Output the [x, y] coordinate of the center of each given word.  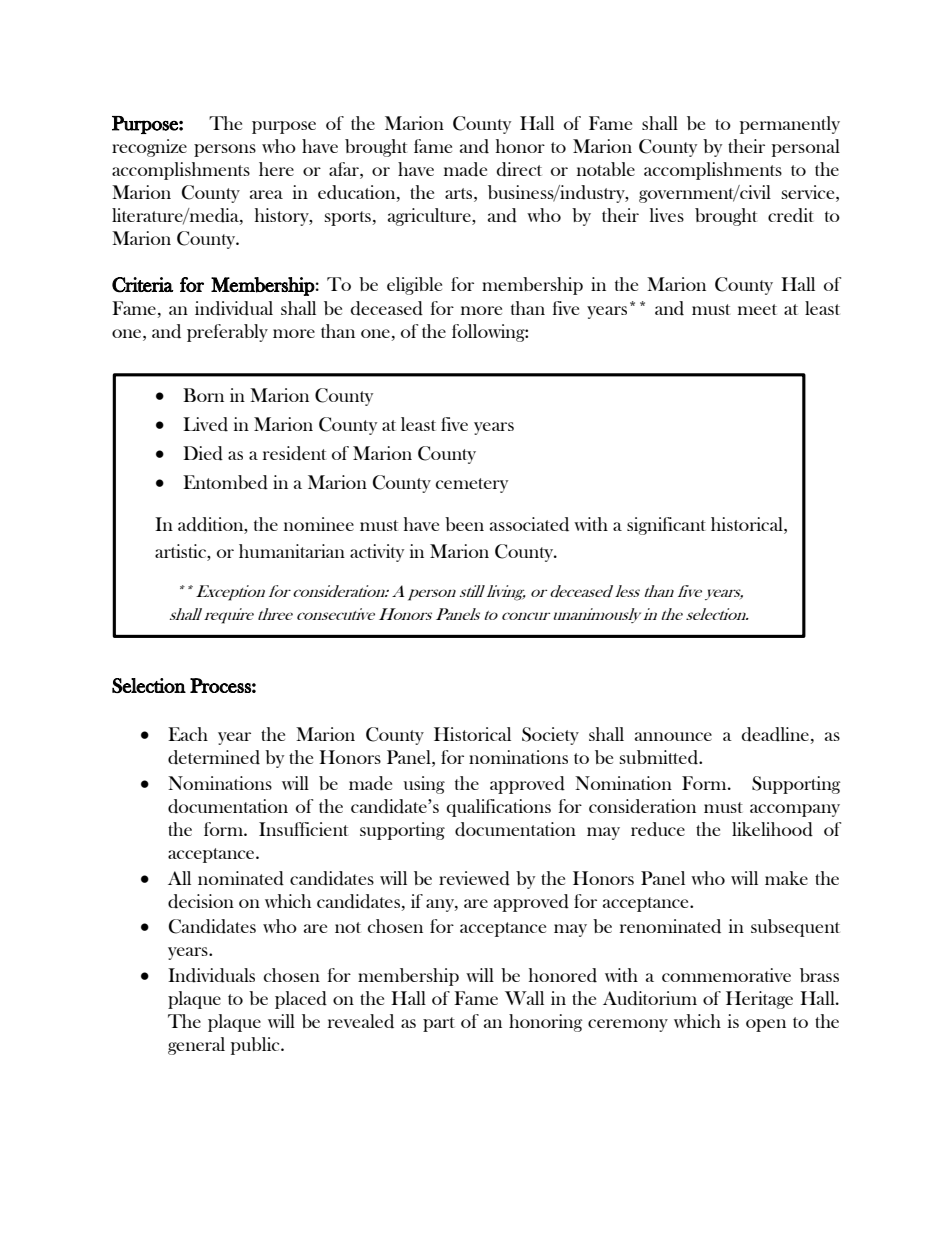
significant [666, 526]
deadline [775, 734]
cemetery [472, 485]
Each [188, 734]
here [276, 169]
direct [519, 169]
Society [550, 736]
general [196, 1046]
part [439, 1024]
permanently [790, 125]
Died [203, 453]
